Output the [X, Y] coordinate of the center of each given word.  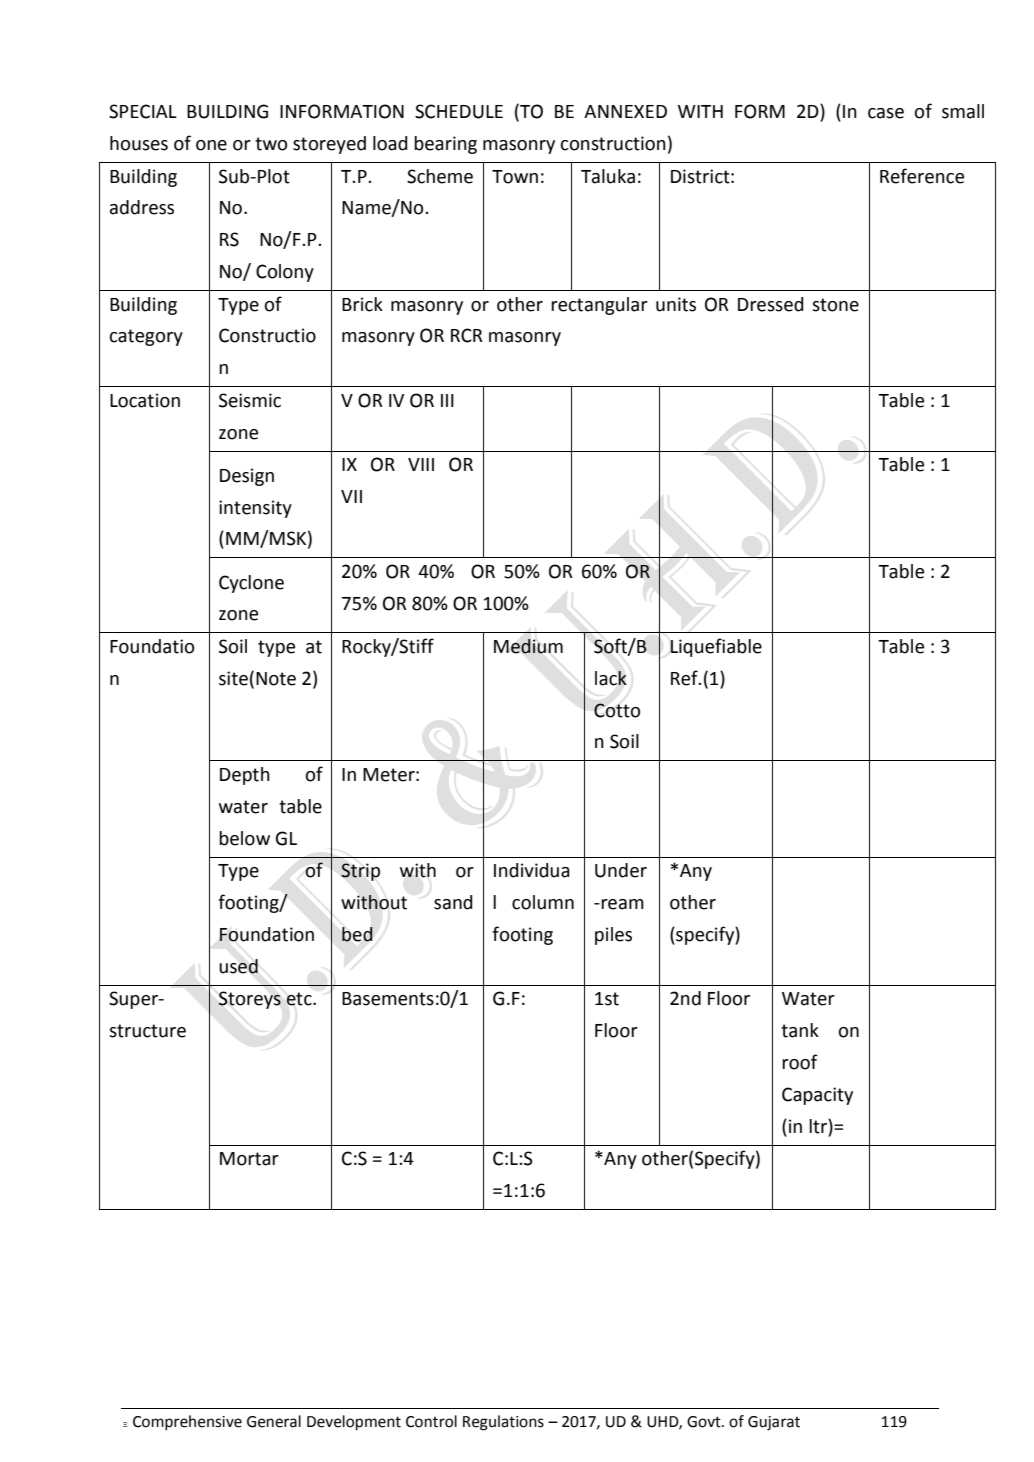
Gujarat [774, 1423]
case [886, 113]
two [271, 144]
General [274, 1421]
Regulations [503, 1423]
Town [515, 177]
